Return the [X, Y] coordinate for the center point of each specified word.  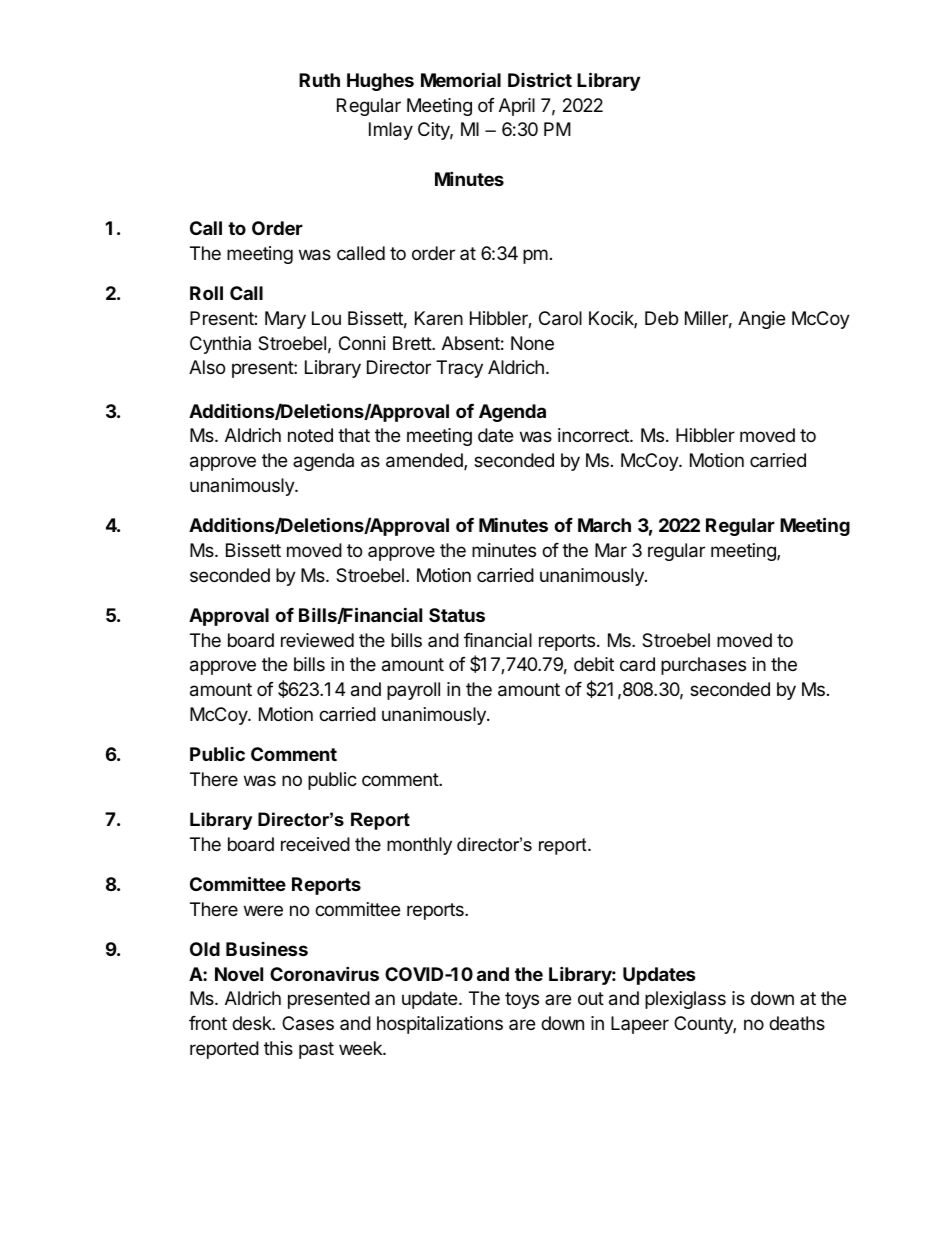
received [315, 844]
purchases [703, 666]
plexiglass [685, 1000]
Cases [308, 1023]
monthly [419, 846]
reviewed [317, 640]
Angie [761, 320]
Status [457, 615]
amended [425, 461]
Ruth [319, 80]
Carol [560, 318]
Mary [285, 320]
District [540, 80]
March [604, 525]
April [517, 107]
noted [310, 435]
